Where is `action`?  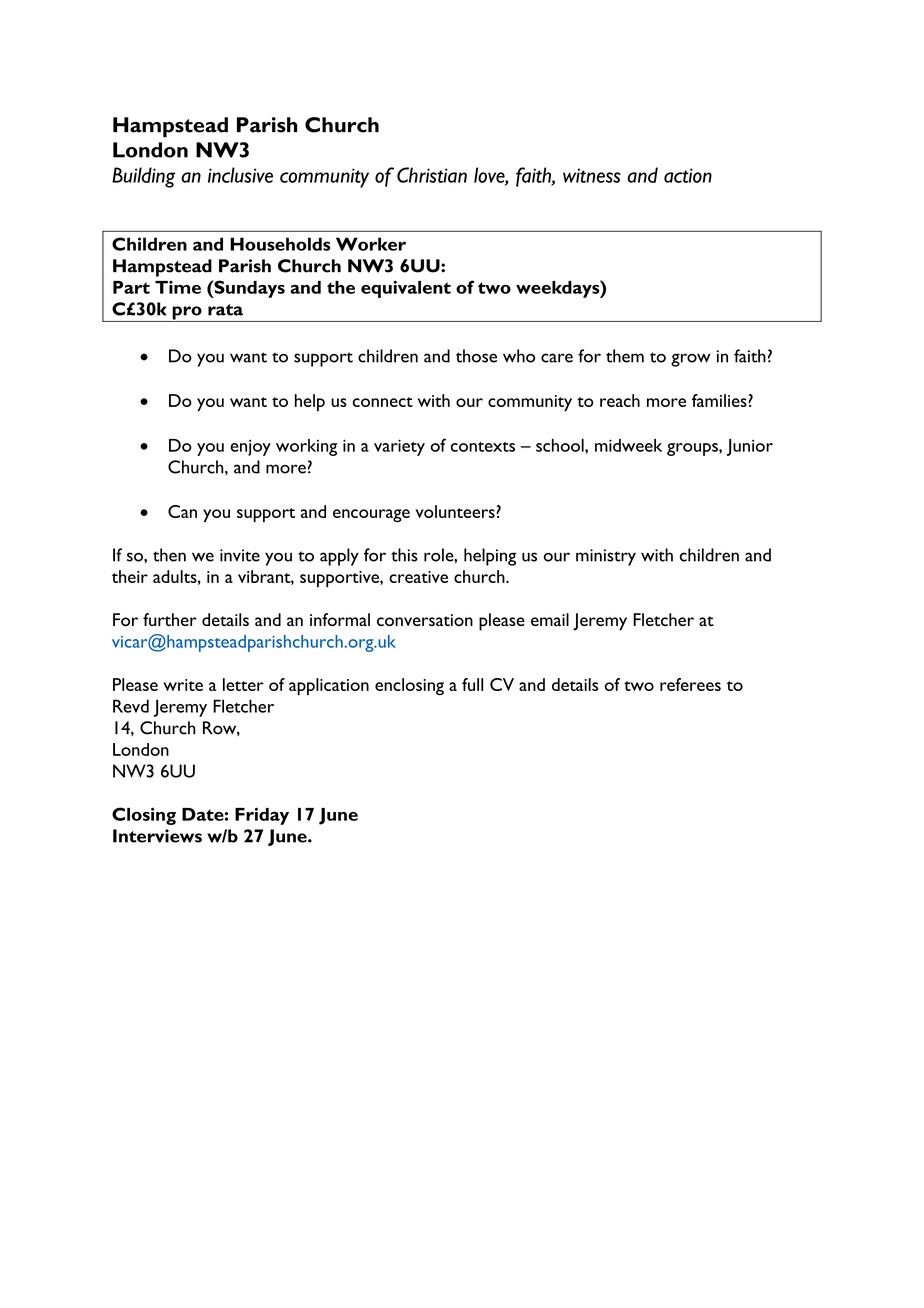
action is located at coordinates (688, 175).
